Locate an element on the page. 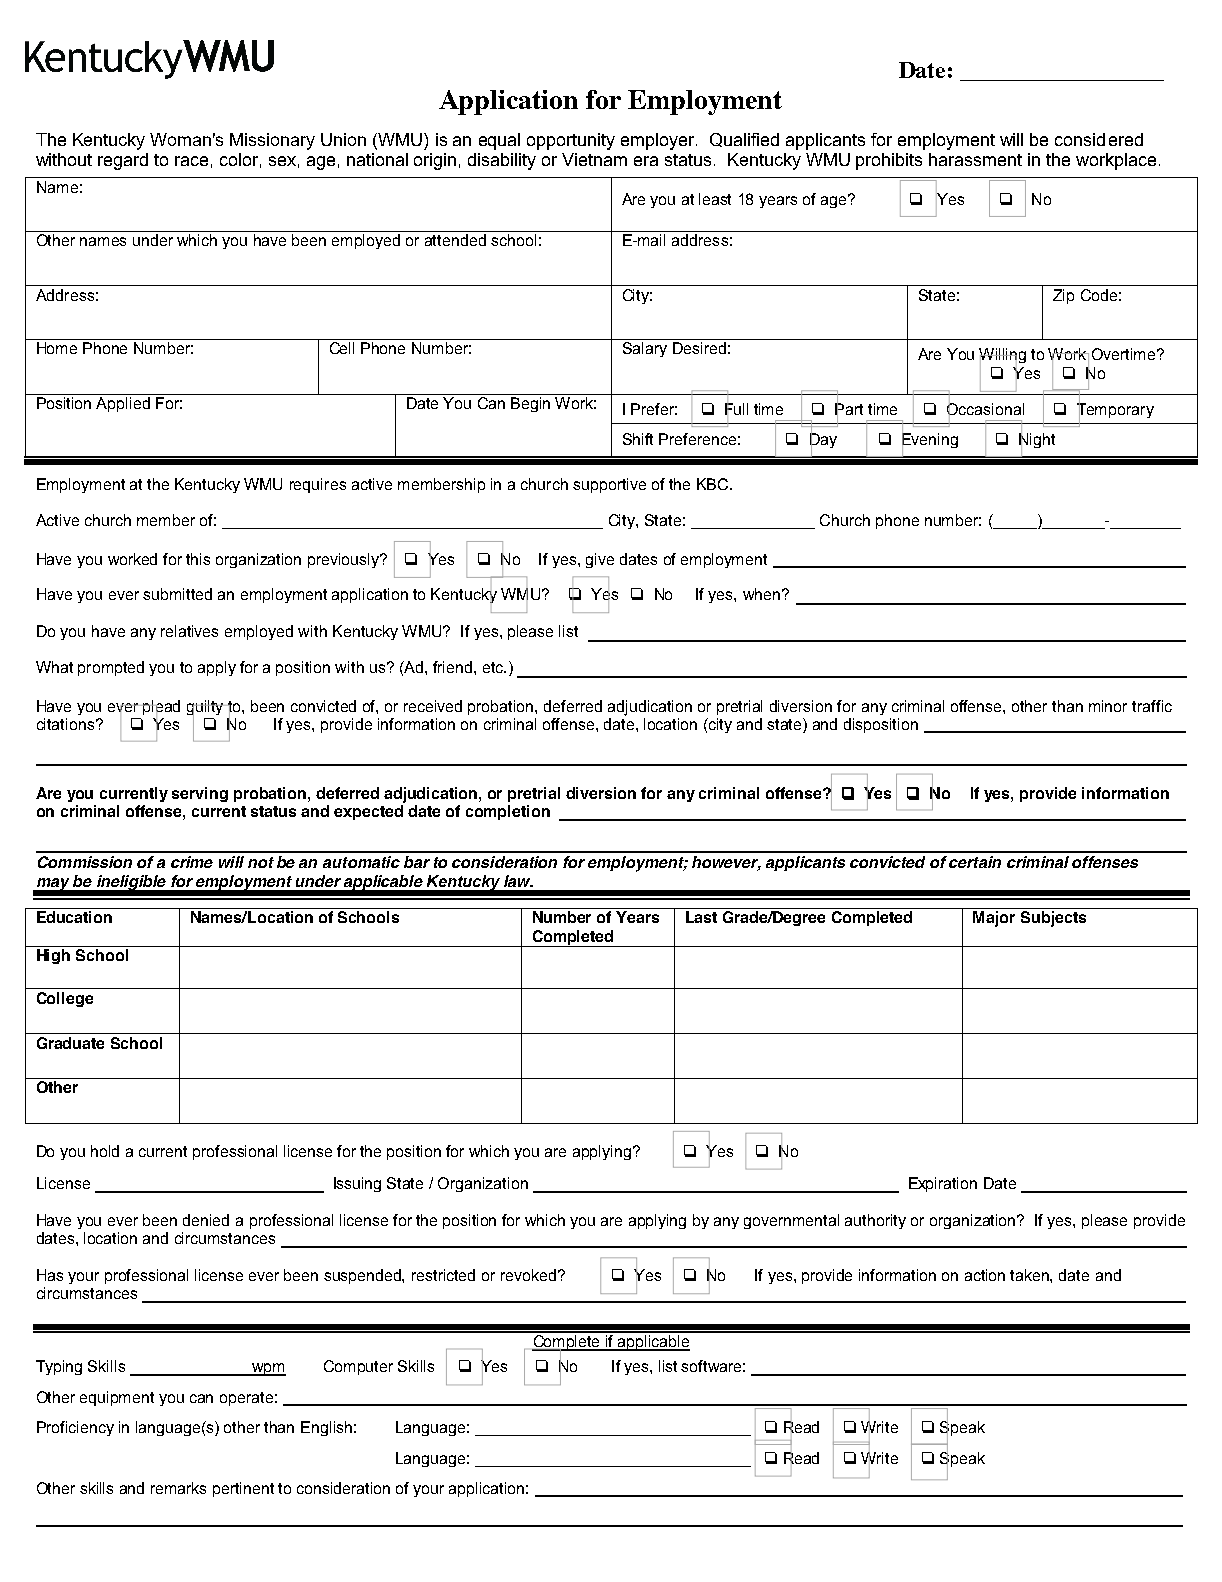 The width and height of the image is (1222, 1582). action is located at coordinates (985, 1275).
